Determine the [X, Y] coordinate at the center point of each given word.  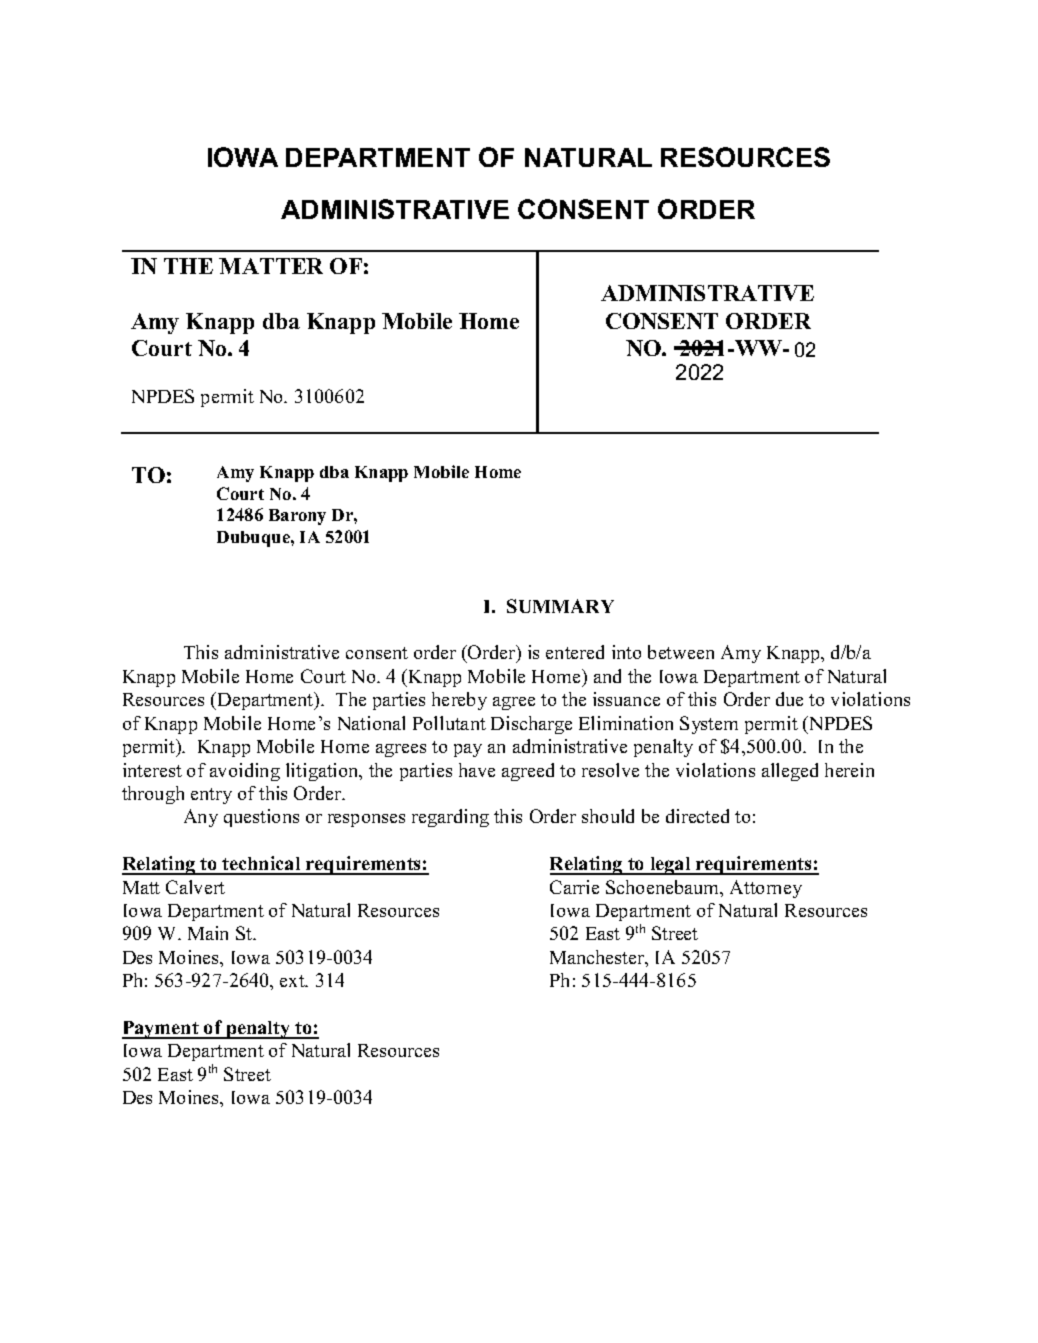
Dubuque [254, 539]
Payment [161, 1030]
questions [261, 818]
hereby [459, 701]
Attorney [766, 889]
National [371, 723]
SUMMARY [560, 606]
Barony [297, 517]
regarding [450, 818]
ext [293, 981]
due [789, 699]
